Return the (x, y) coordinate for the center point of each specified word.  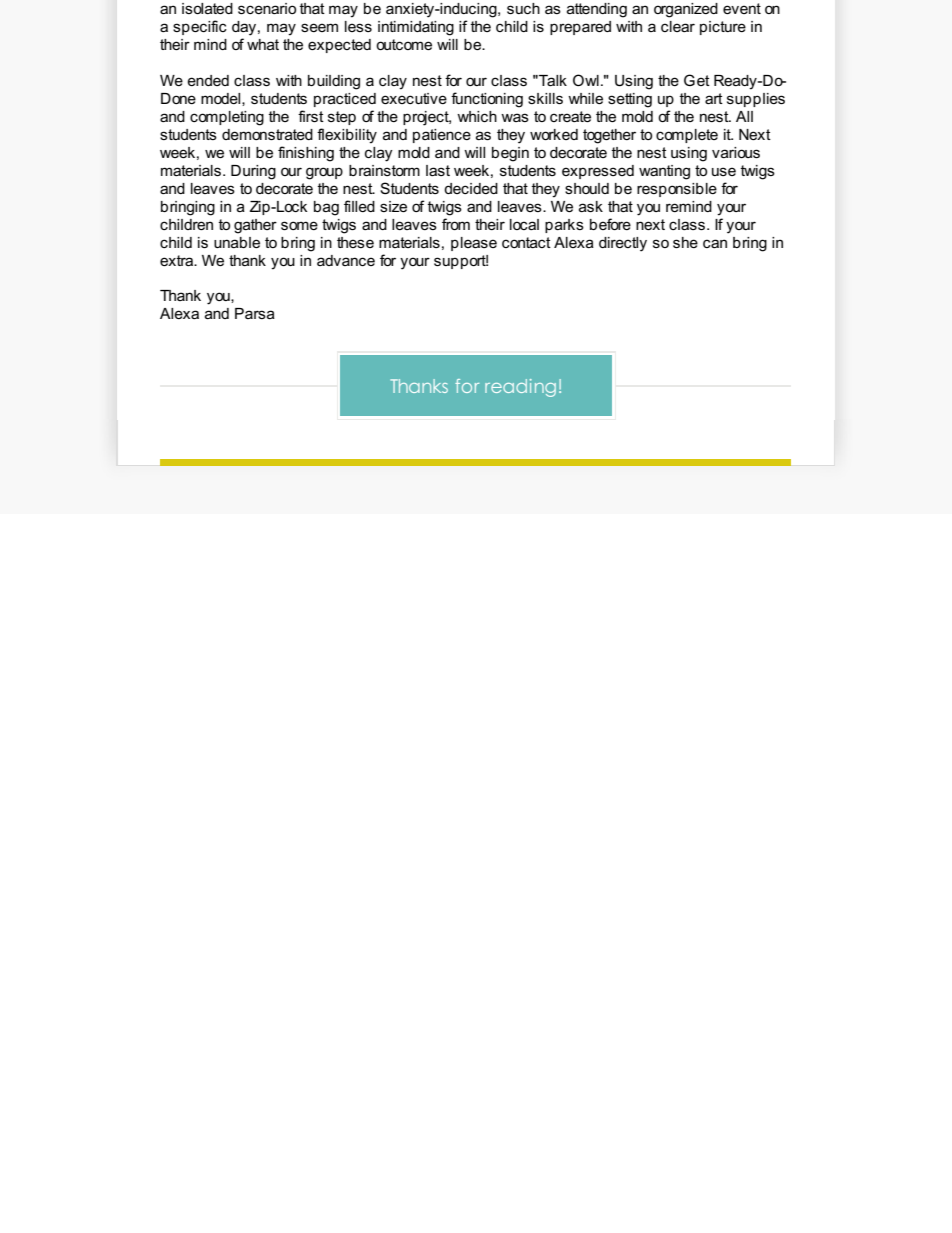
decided (471, 188)
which (477, 116)
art (714, 98)
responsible (677, 190)
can (715, 243)
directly (623, 244)
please (474, 244)
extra (178, 260)
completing (227, 118)
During (253, 172)
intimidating (416, 28)
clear (678, 26)
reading (520, 388)
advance (346, 260)
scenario (267, 8)
